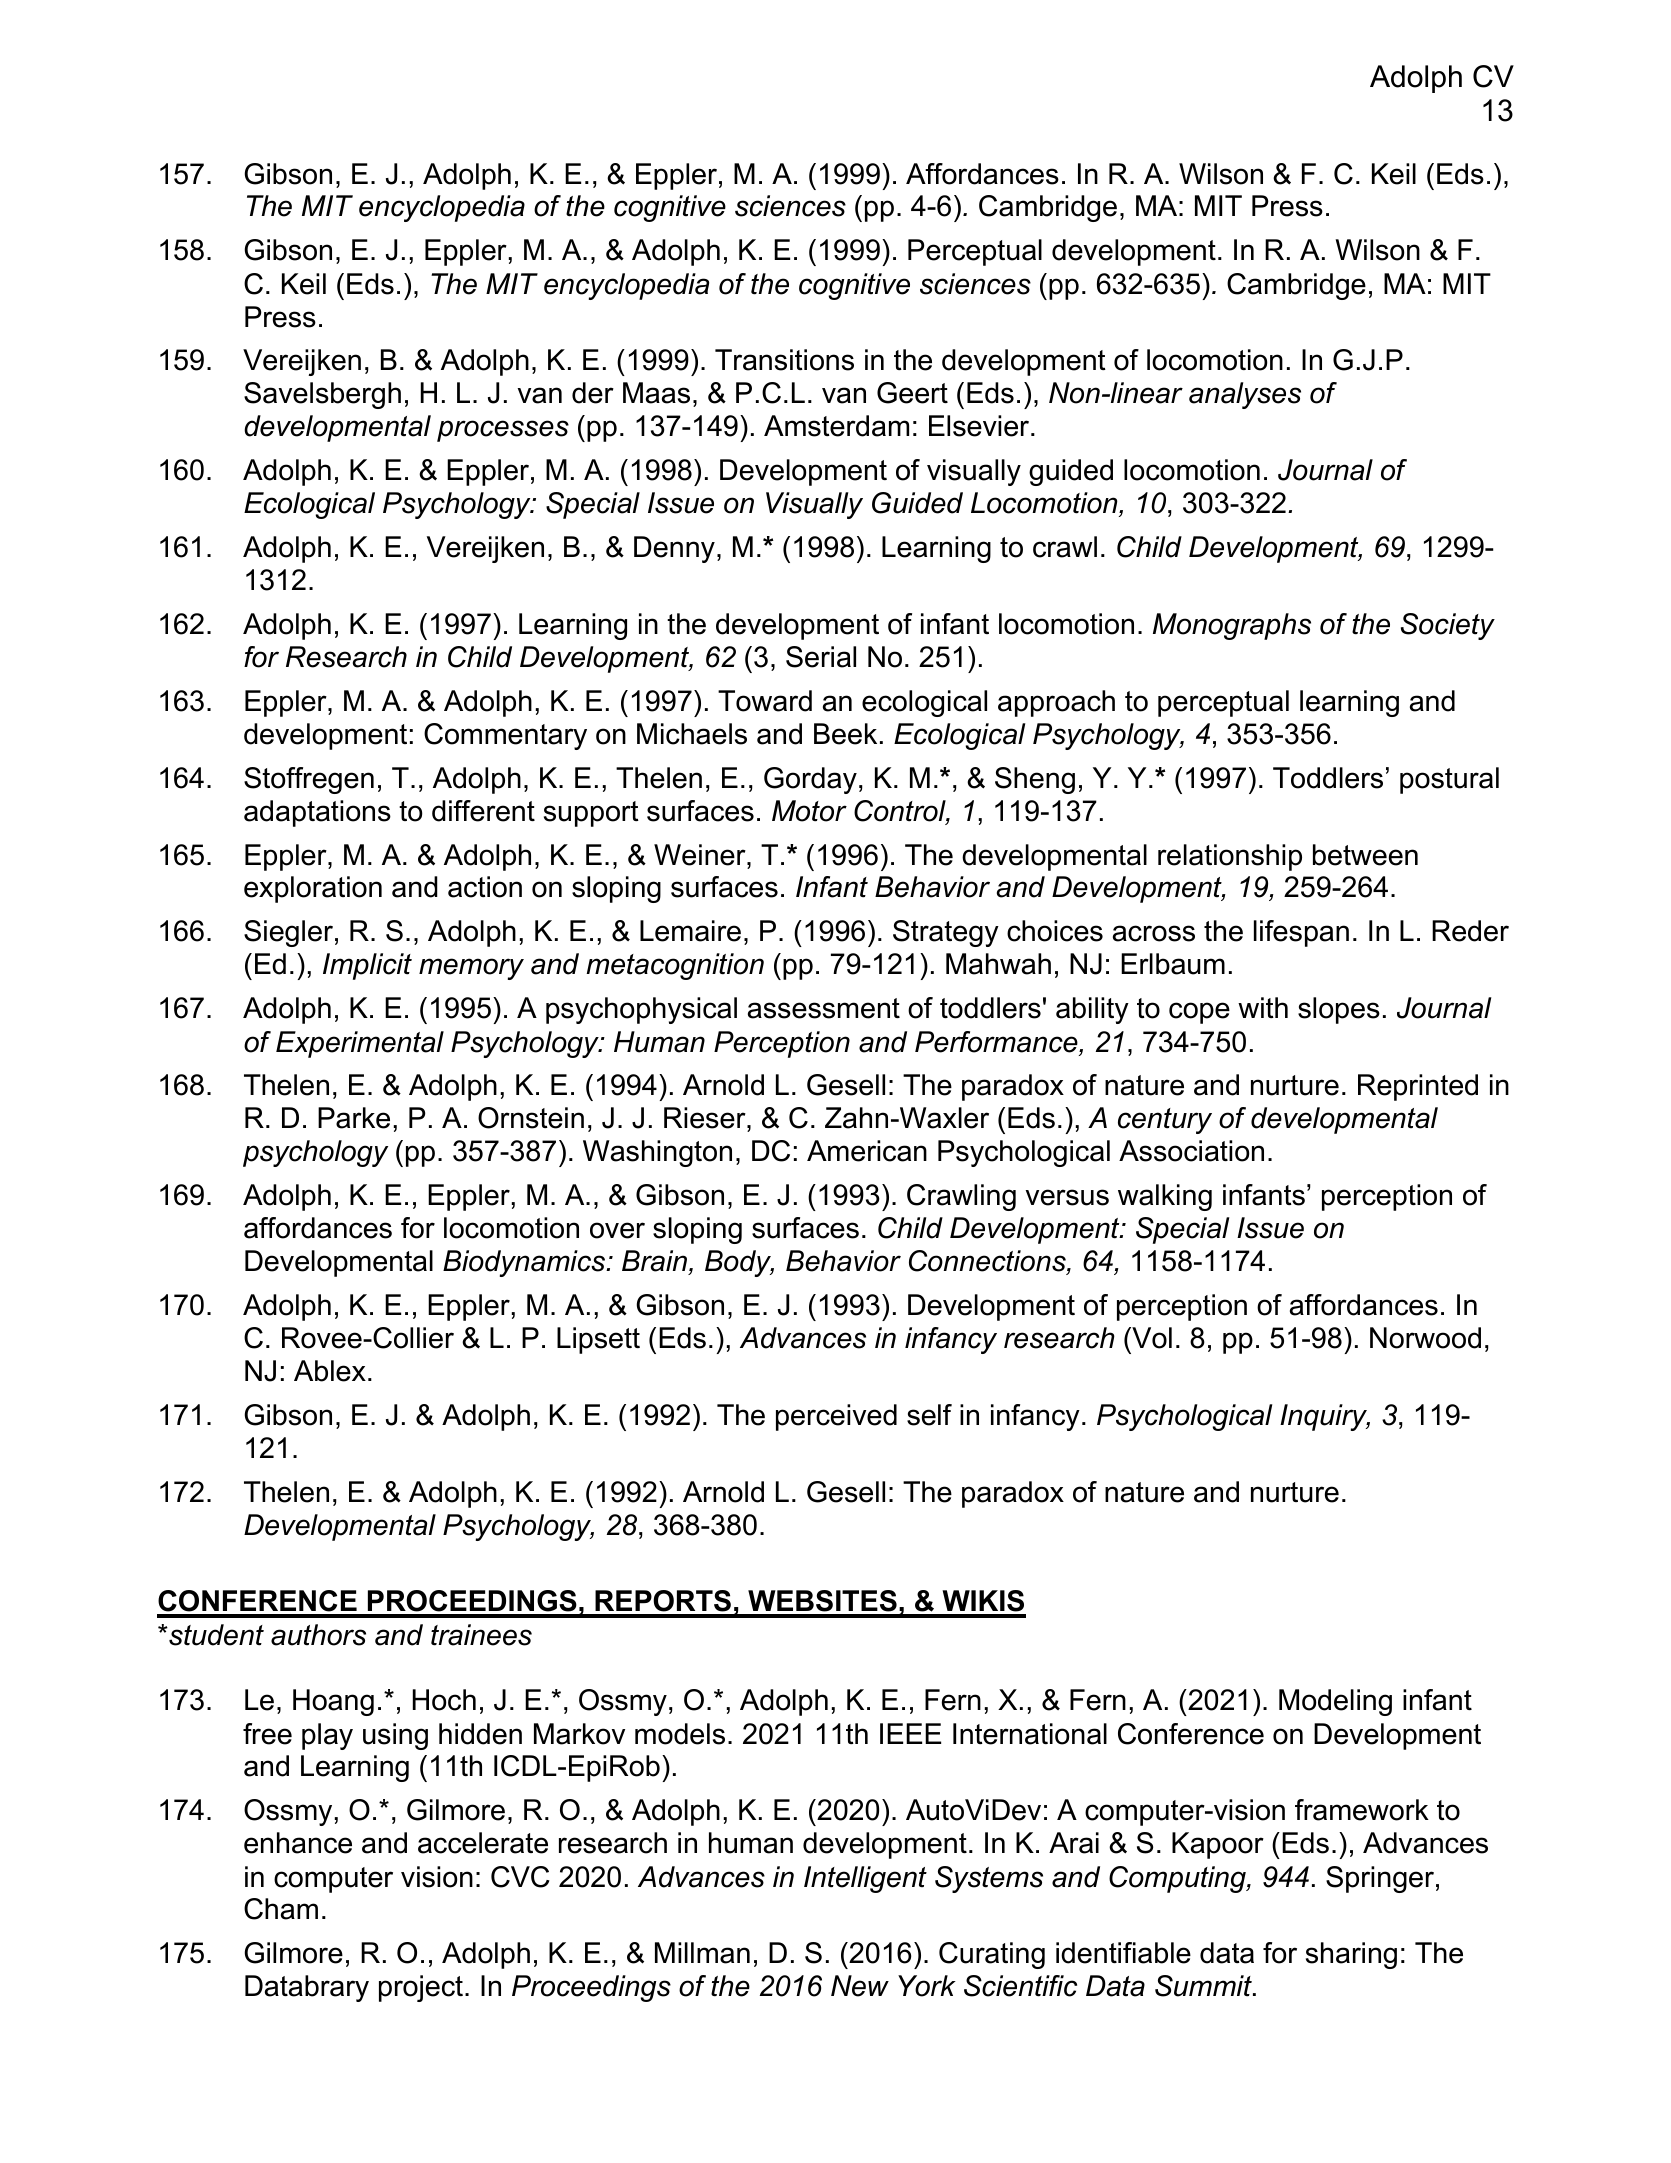 The width and height of the page is (1671, 2163). What do you see at coordinates (422, 1988) in the page?
I see `project` at bounding box center [422, 1988].
